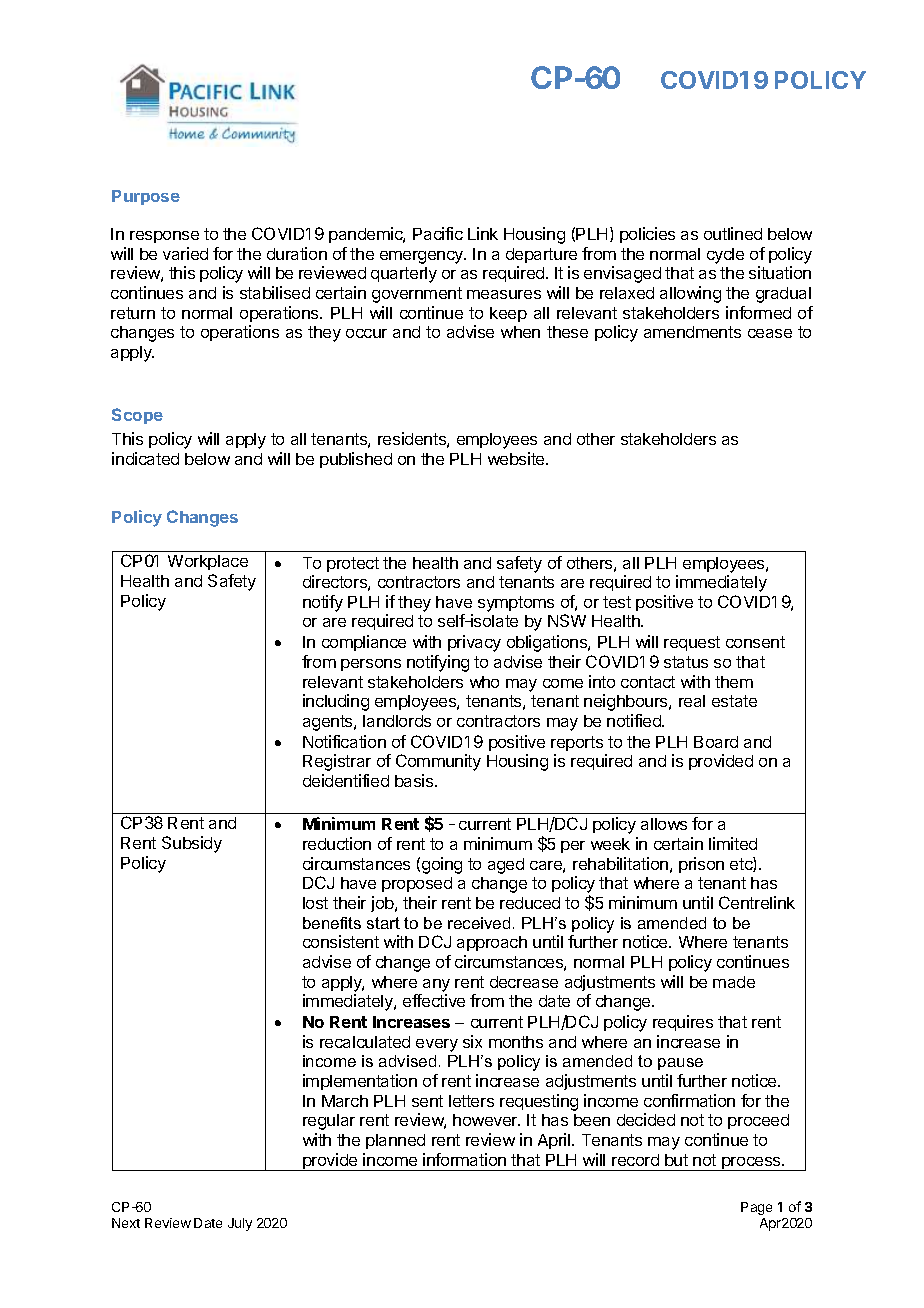 The height and width of the screenshot is (1308, 924). I want to click on outlined, so click(733, 233).
